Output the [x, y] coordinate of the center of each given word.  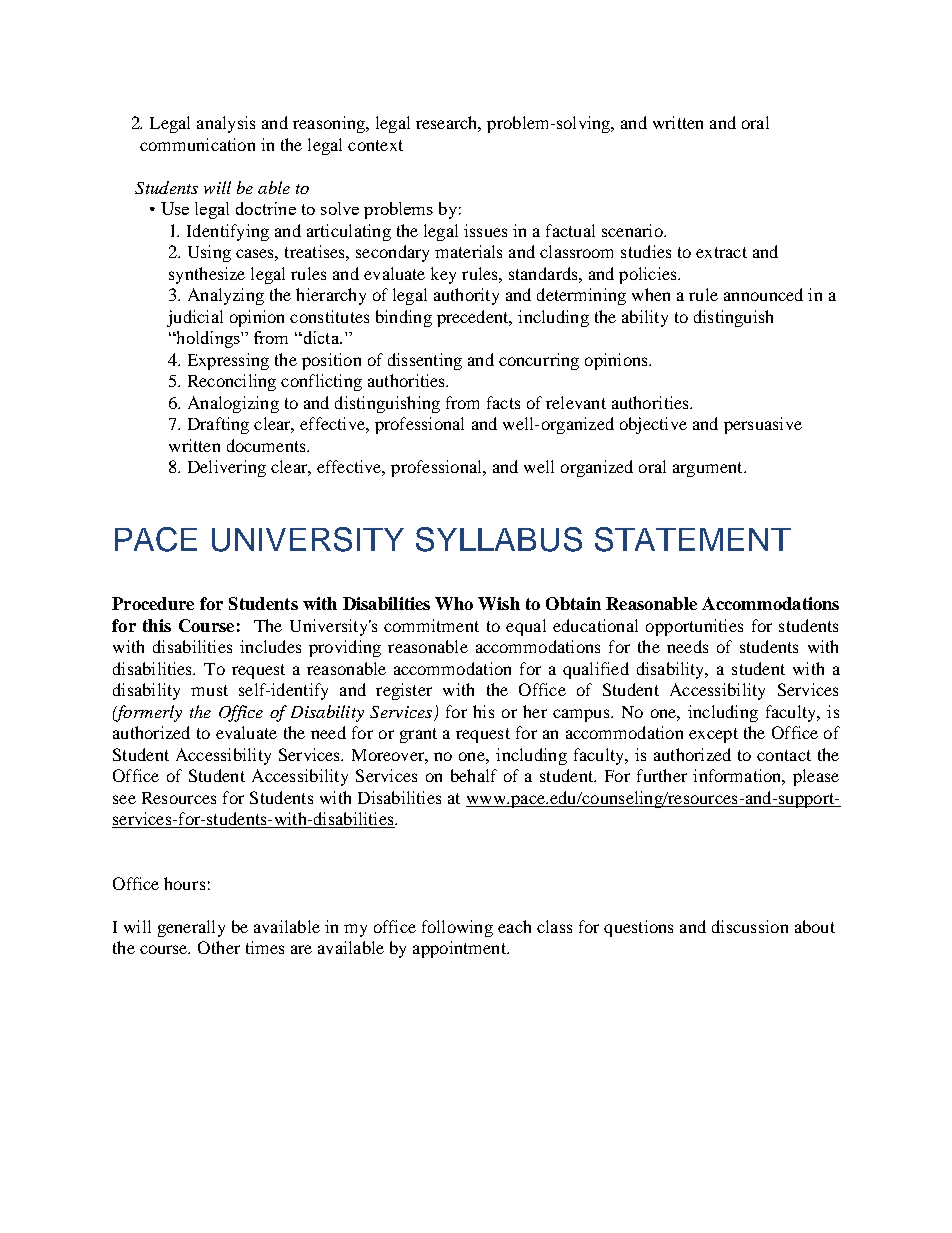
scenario [633, 230]
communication [197, 144]
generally [191, 928]
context [375, 145]
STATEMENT [693, 539]
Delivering [227, 468]
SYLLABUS [499, 539]
